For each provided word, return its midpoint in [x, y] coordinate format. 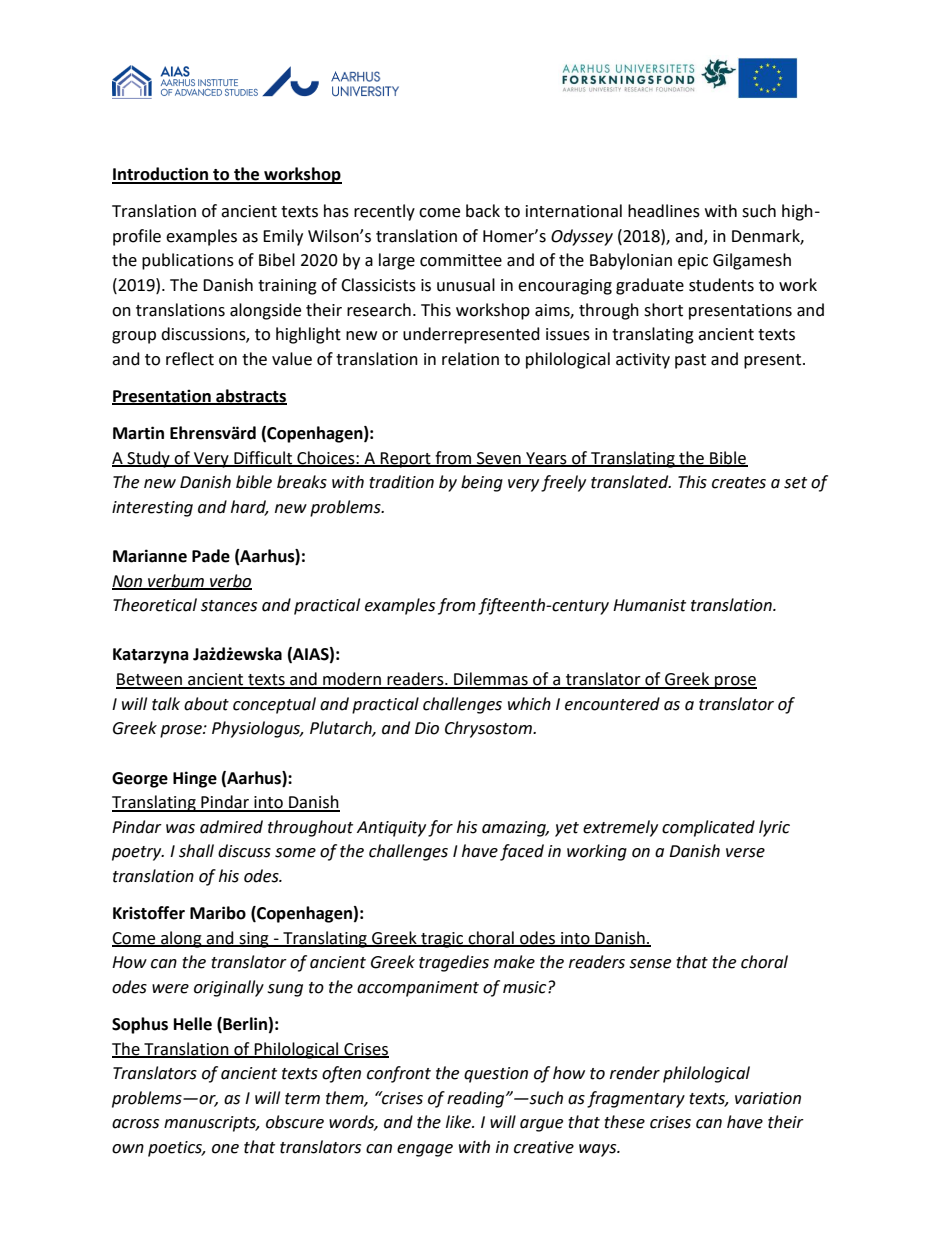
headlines [664, 211]
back [483, 211]
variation [768, 1098]
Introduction [161, 175]
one [225, 1149]
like [459, 1122]
